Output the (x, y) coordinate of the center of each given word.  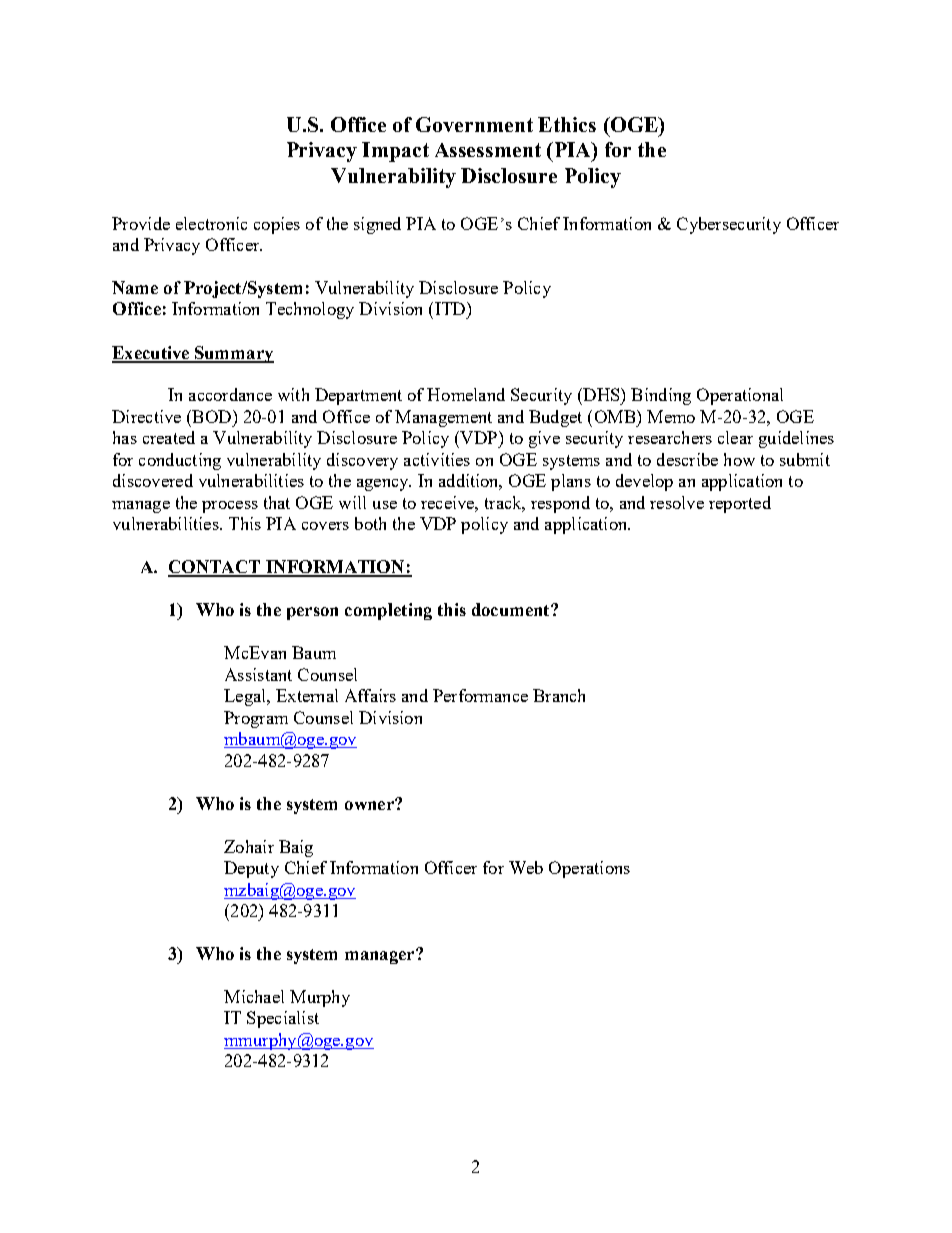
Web (526, 867)
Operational (740, 396)
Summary (233, 354)
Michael (254, 996)
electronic (211, 223)
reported (740, 504)
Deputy (251, 869)
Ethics (567, 124)
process (230, 507)
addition (470, 482)
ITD (450, 308)
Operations (589, 869)
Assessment (488, 150)
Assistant (258, 674)
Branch (559, 695)
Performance (480, 695)
